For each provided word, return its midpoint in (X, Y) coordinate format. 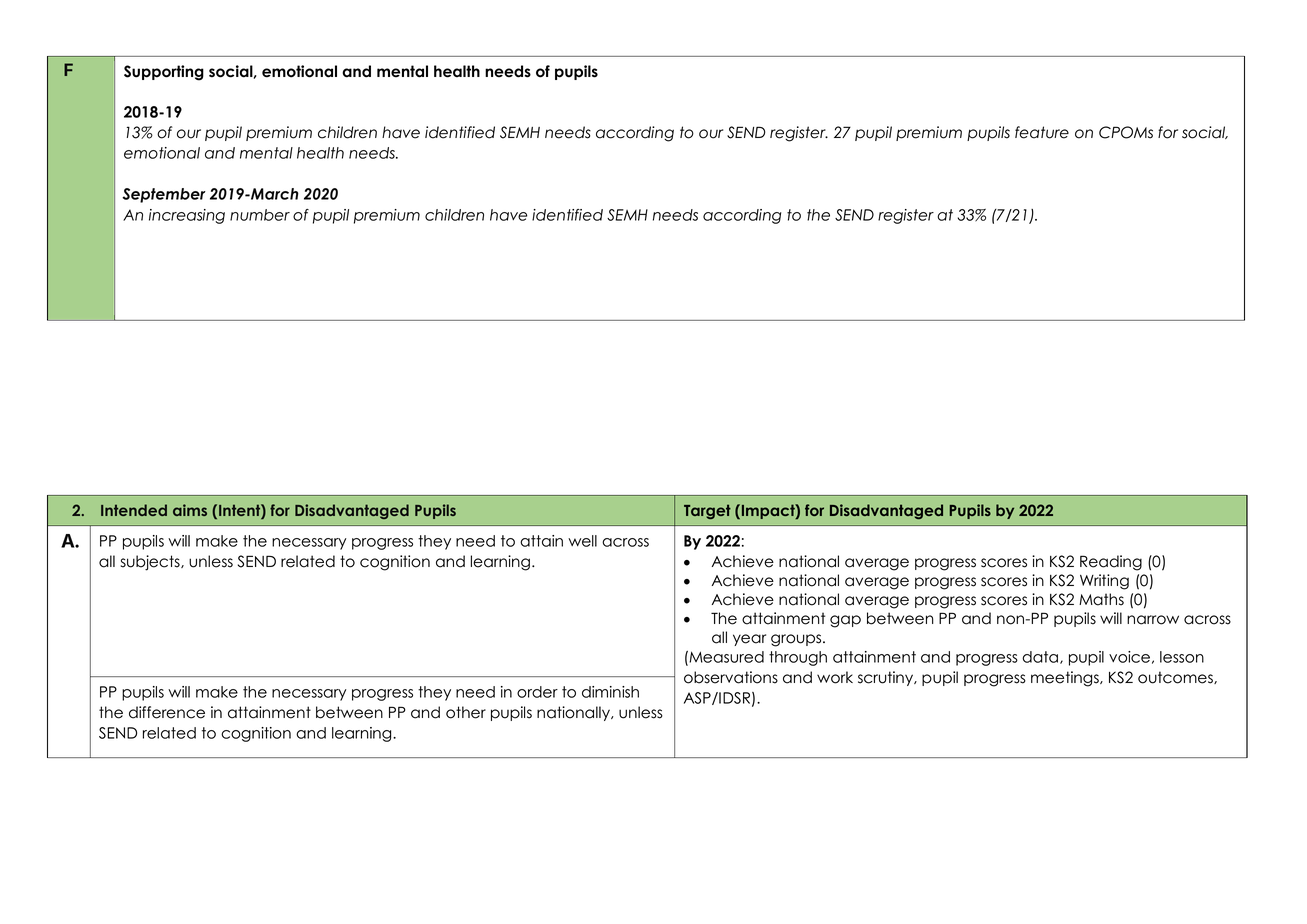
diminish (610, 692)
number (260, 215)
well (582, 541)
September (164, 195)
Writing (1104, 582)
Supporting (164, 73)
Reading (1111, 563)
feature (1042, 132)
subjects (151, 563)
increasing (187, 216)
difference (167, 712)
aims (190, 510)
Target (707, 511)
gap (845, 621)
